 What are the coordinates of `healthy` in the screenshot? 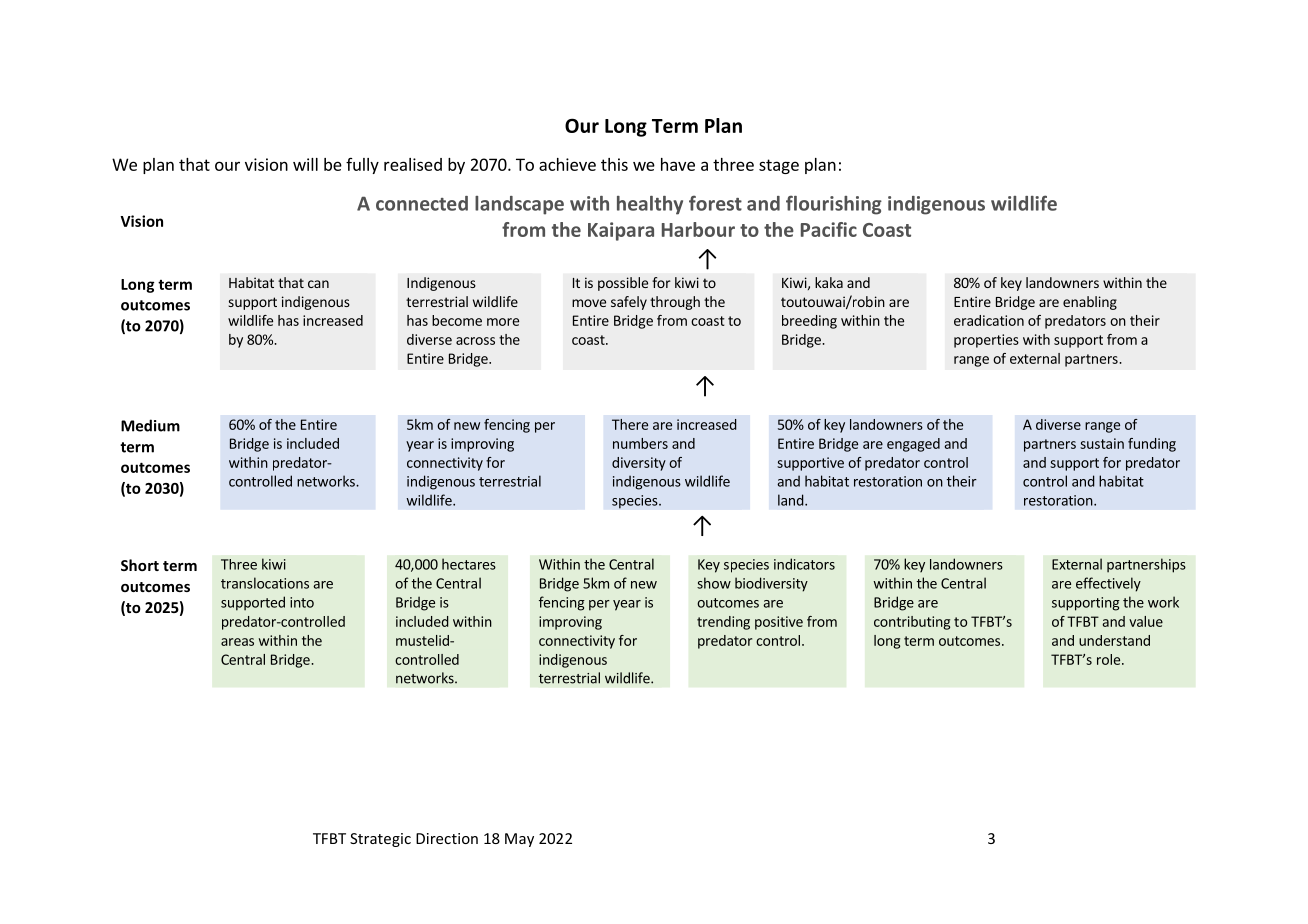 It's located at (650, 205).
